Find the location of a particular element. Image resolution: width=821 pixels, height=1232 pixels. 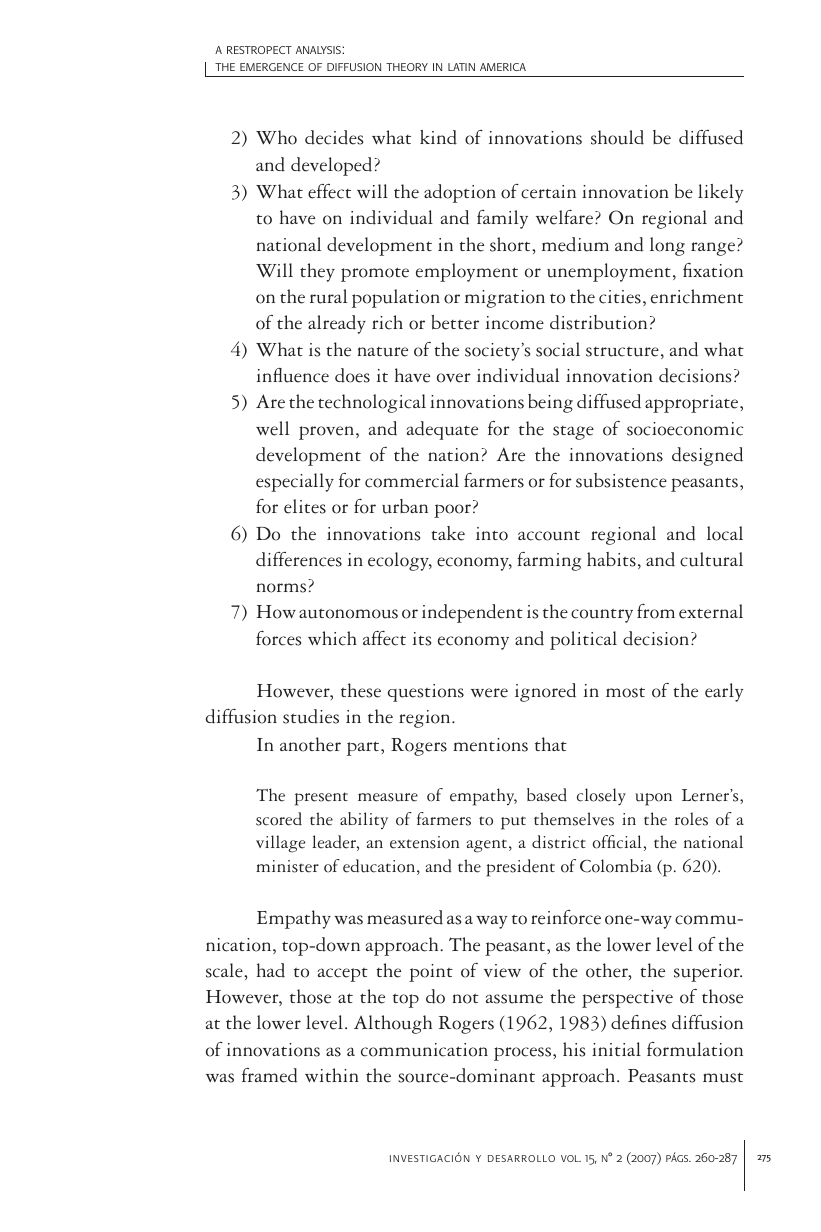

well is located at coordinates (272, 428).
